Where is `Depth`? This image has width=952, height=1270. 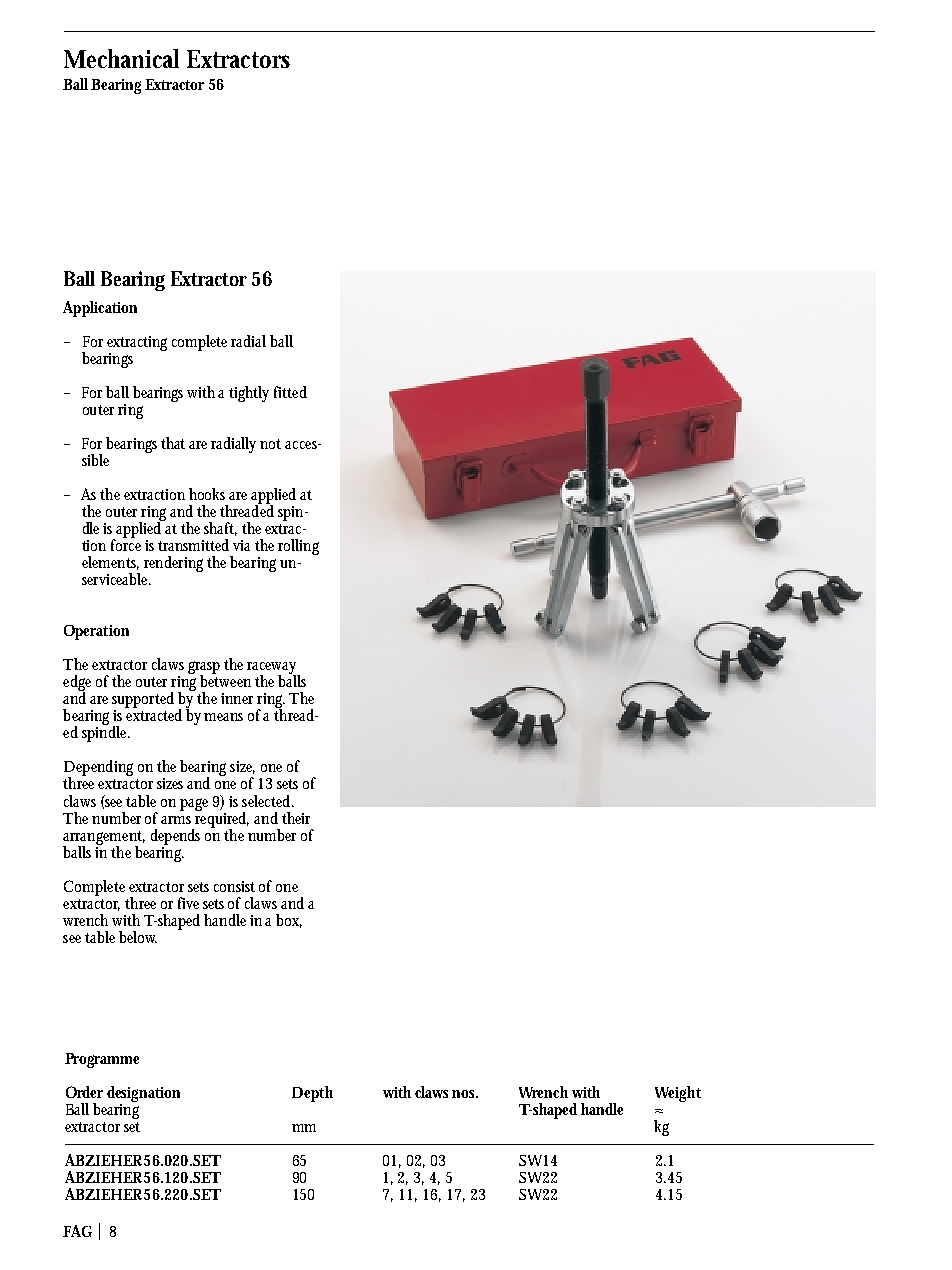 Depth is located at coordinates (312, 1094).
